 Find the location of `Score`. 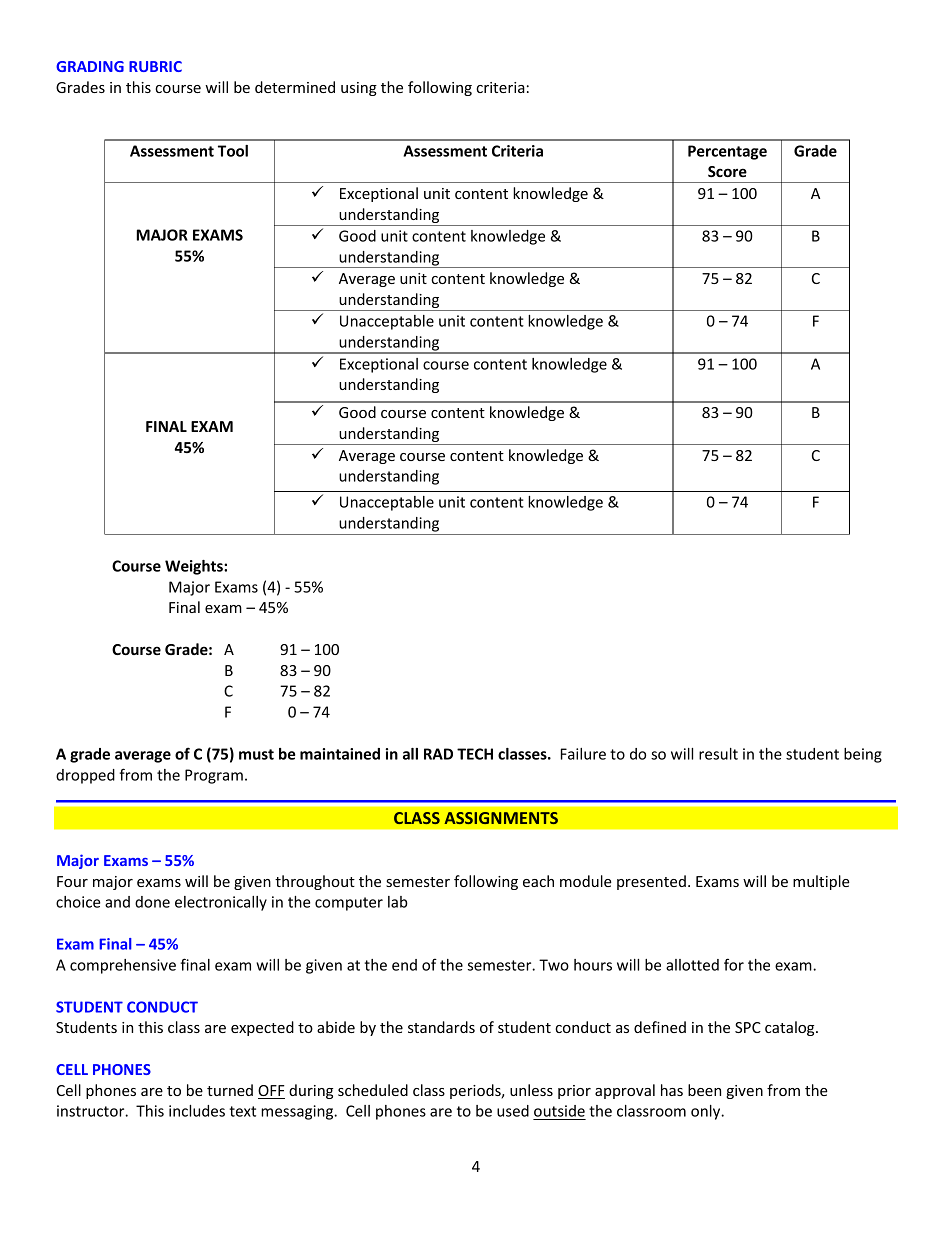

Score is located at coordinates (727, 171).
